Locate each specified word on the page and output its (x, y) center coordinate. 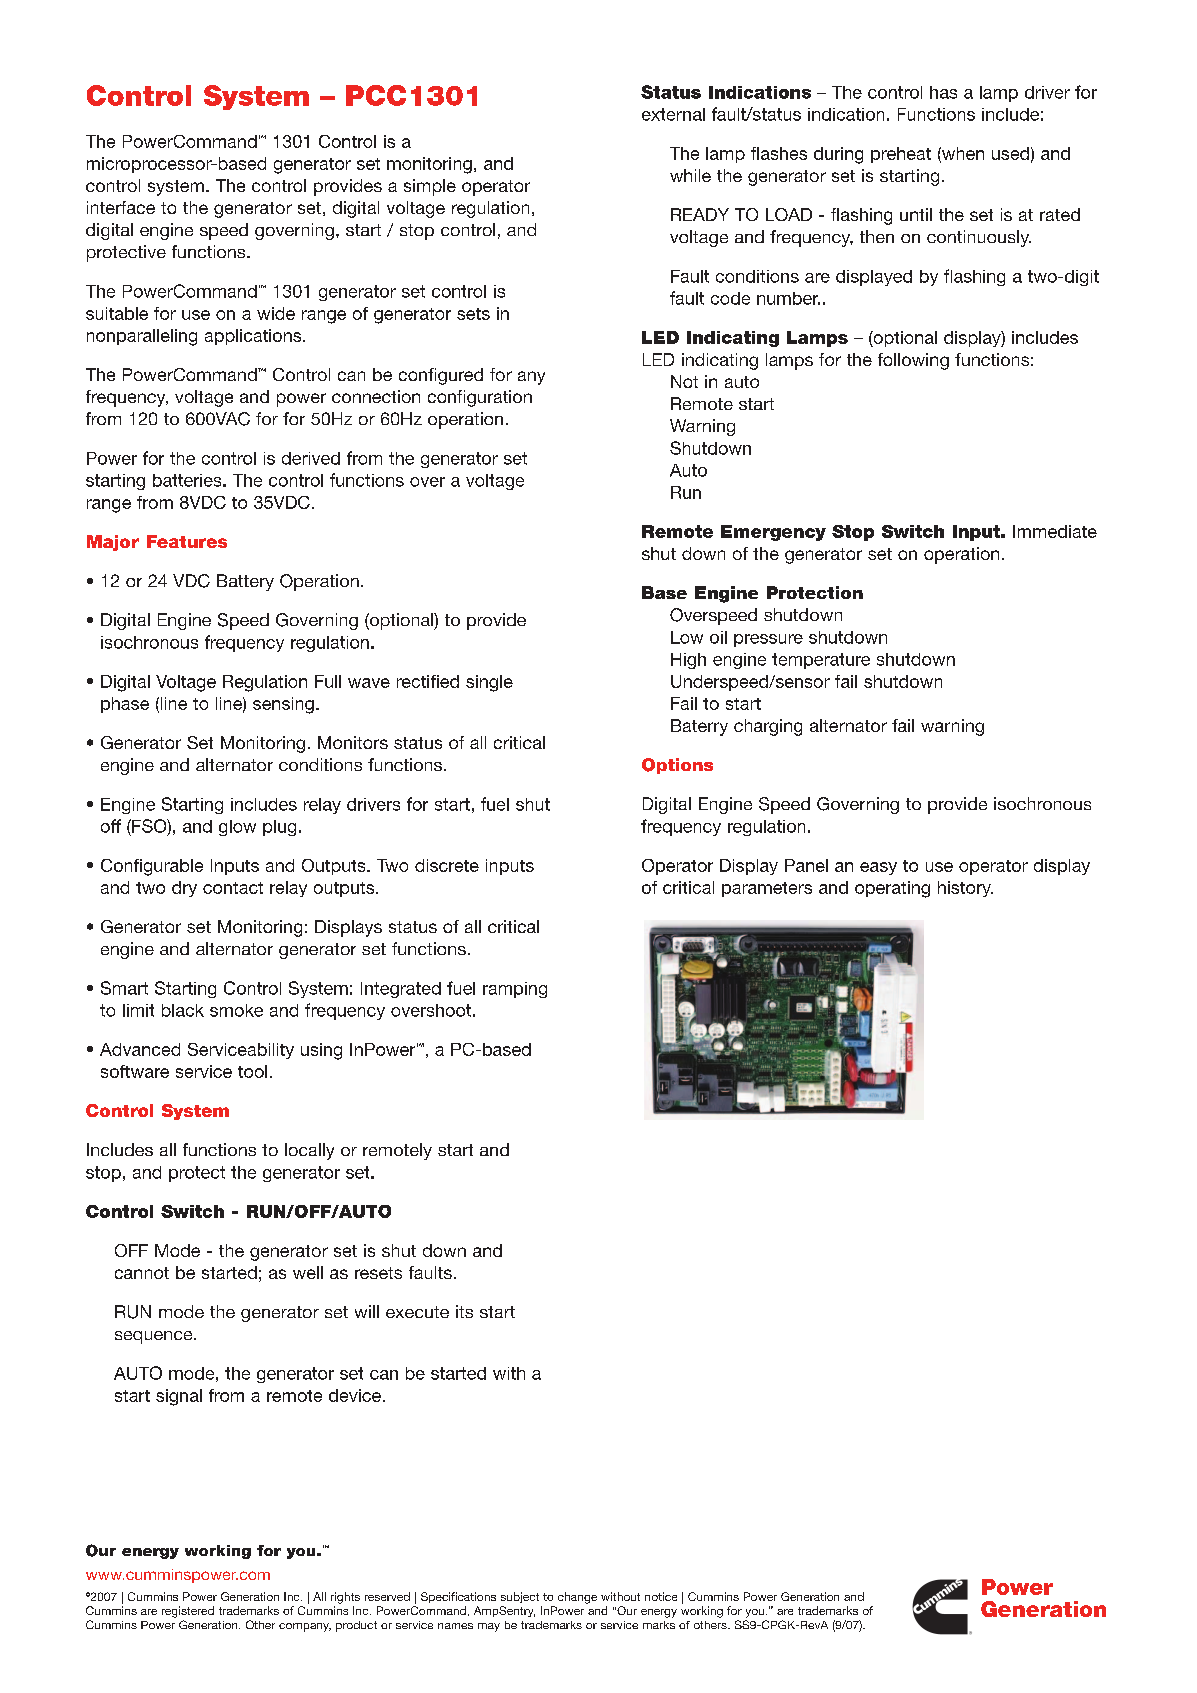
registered (188, 1612)
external (673, 114)
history (965, 889)
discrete (447, 865)
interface (121, 207)
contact (233, 888)
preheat (901, 155)
